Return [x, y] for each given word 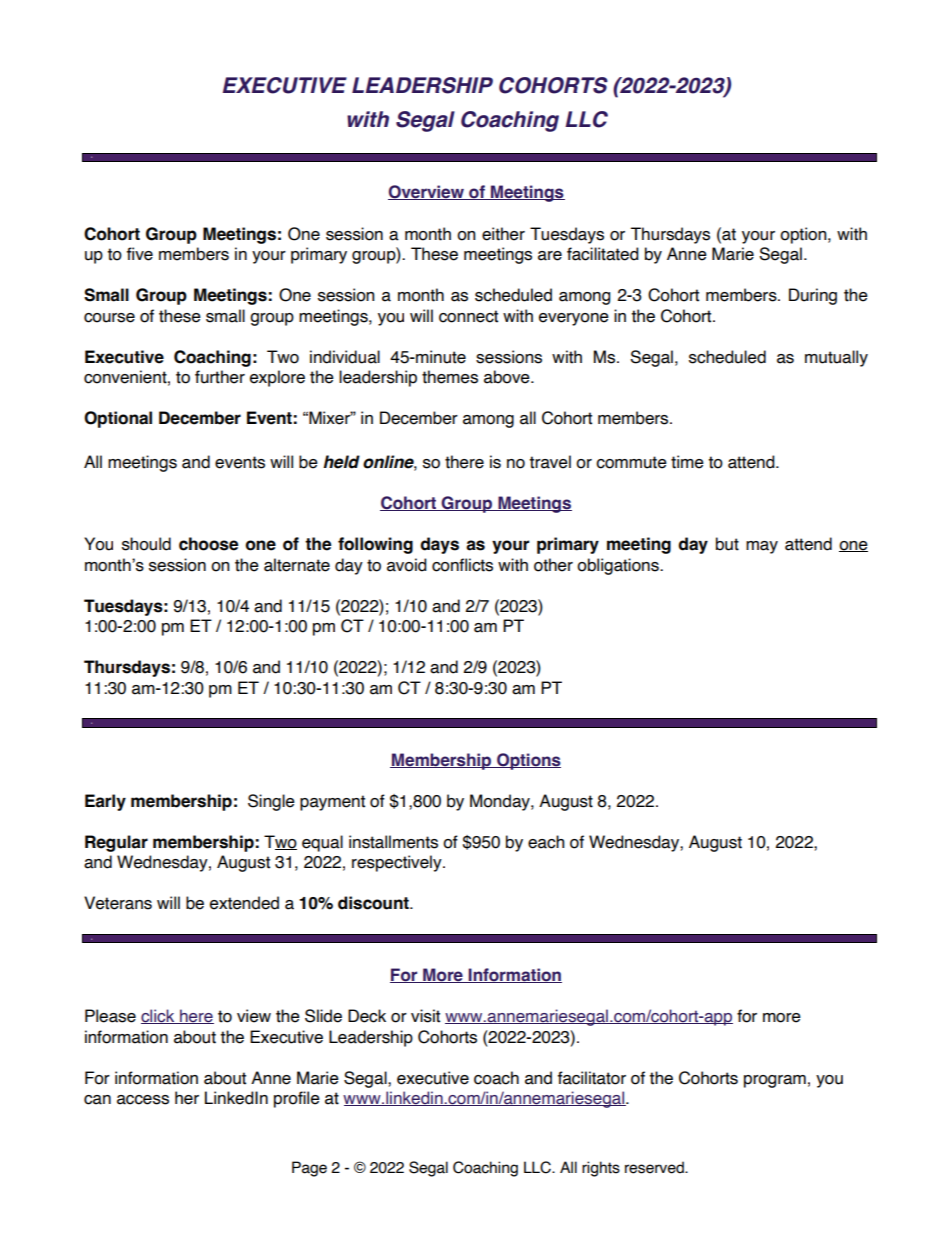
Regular [116, 843]
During [813, 296]
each [546, 842]
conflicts [462, 565]
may [762, 547]
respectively [398, 863]
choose [208, 544]
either [503, 234]
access [143, 1100]
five [140, 254]
